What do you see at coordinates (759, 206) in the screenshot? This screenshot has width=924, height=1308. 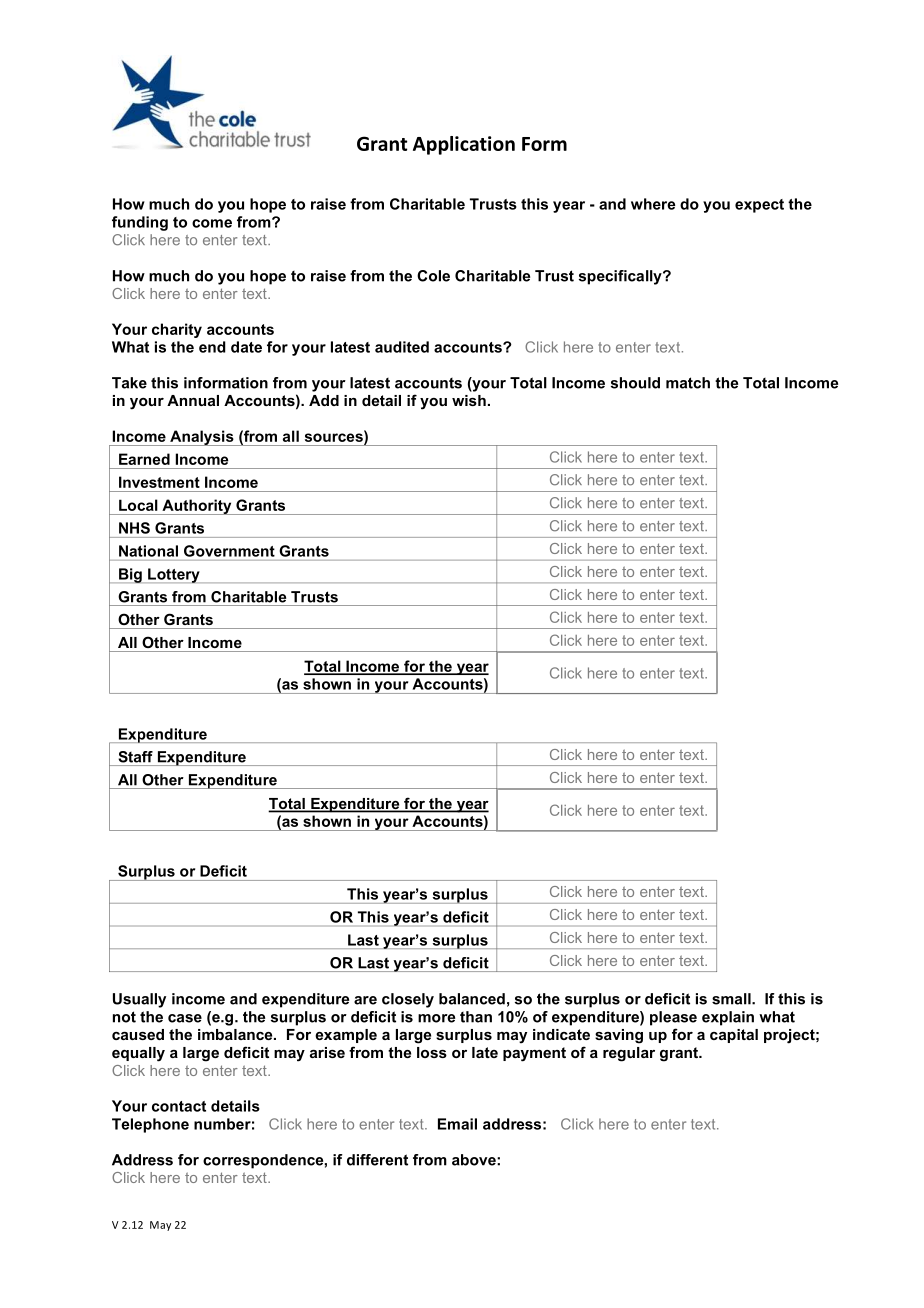 I see `expect` at bounding box center [759, 206].
